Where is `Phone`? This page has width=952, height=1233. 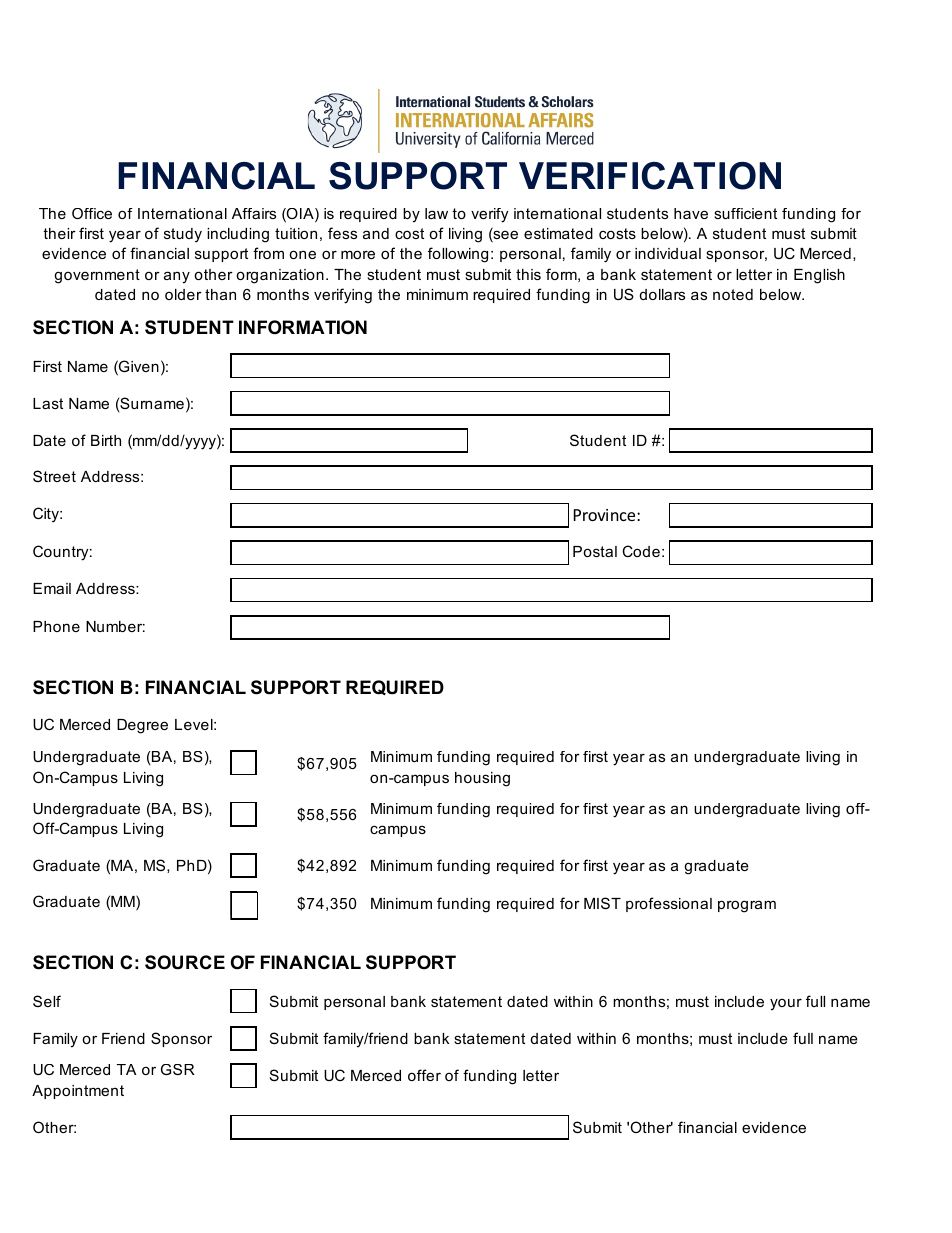
Phone is located at coordinates (56, 626).
